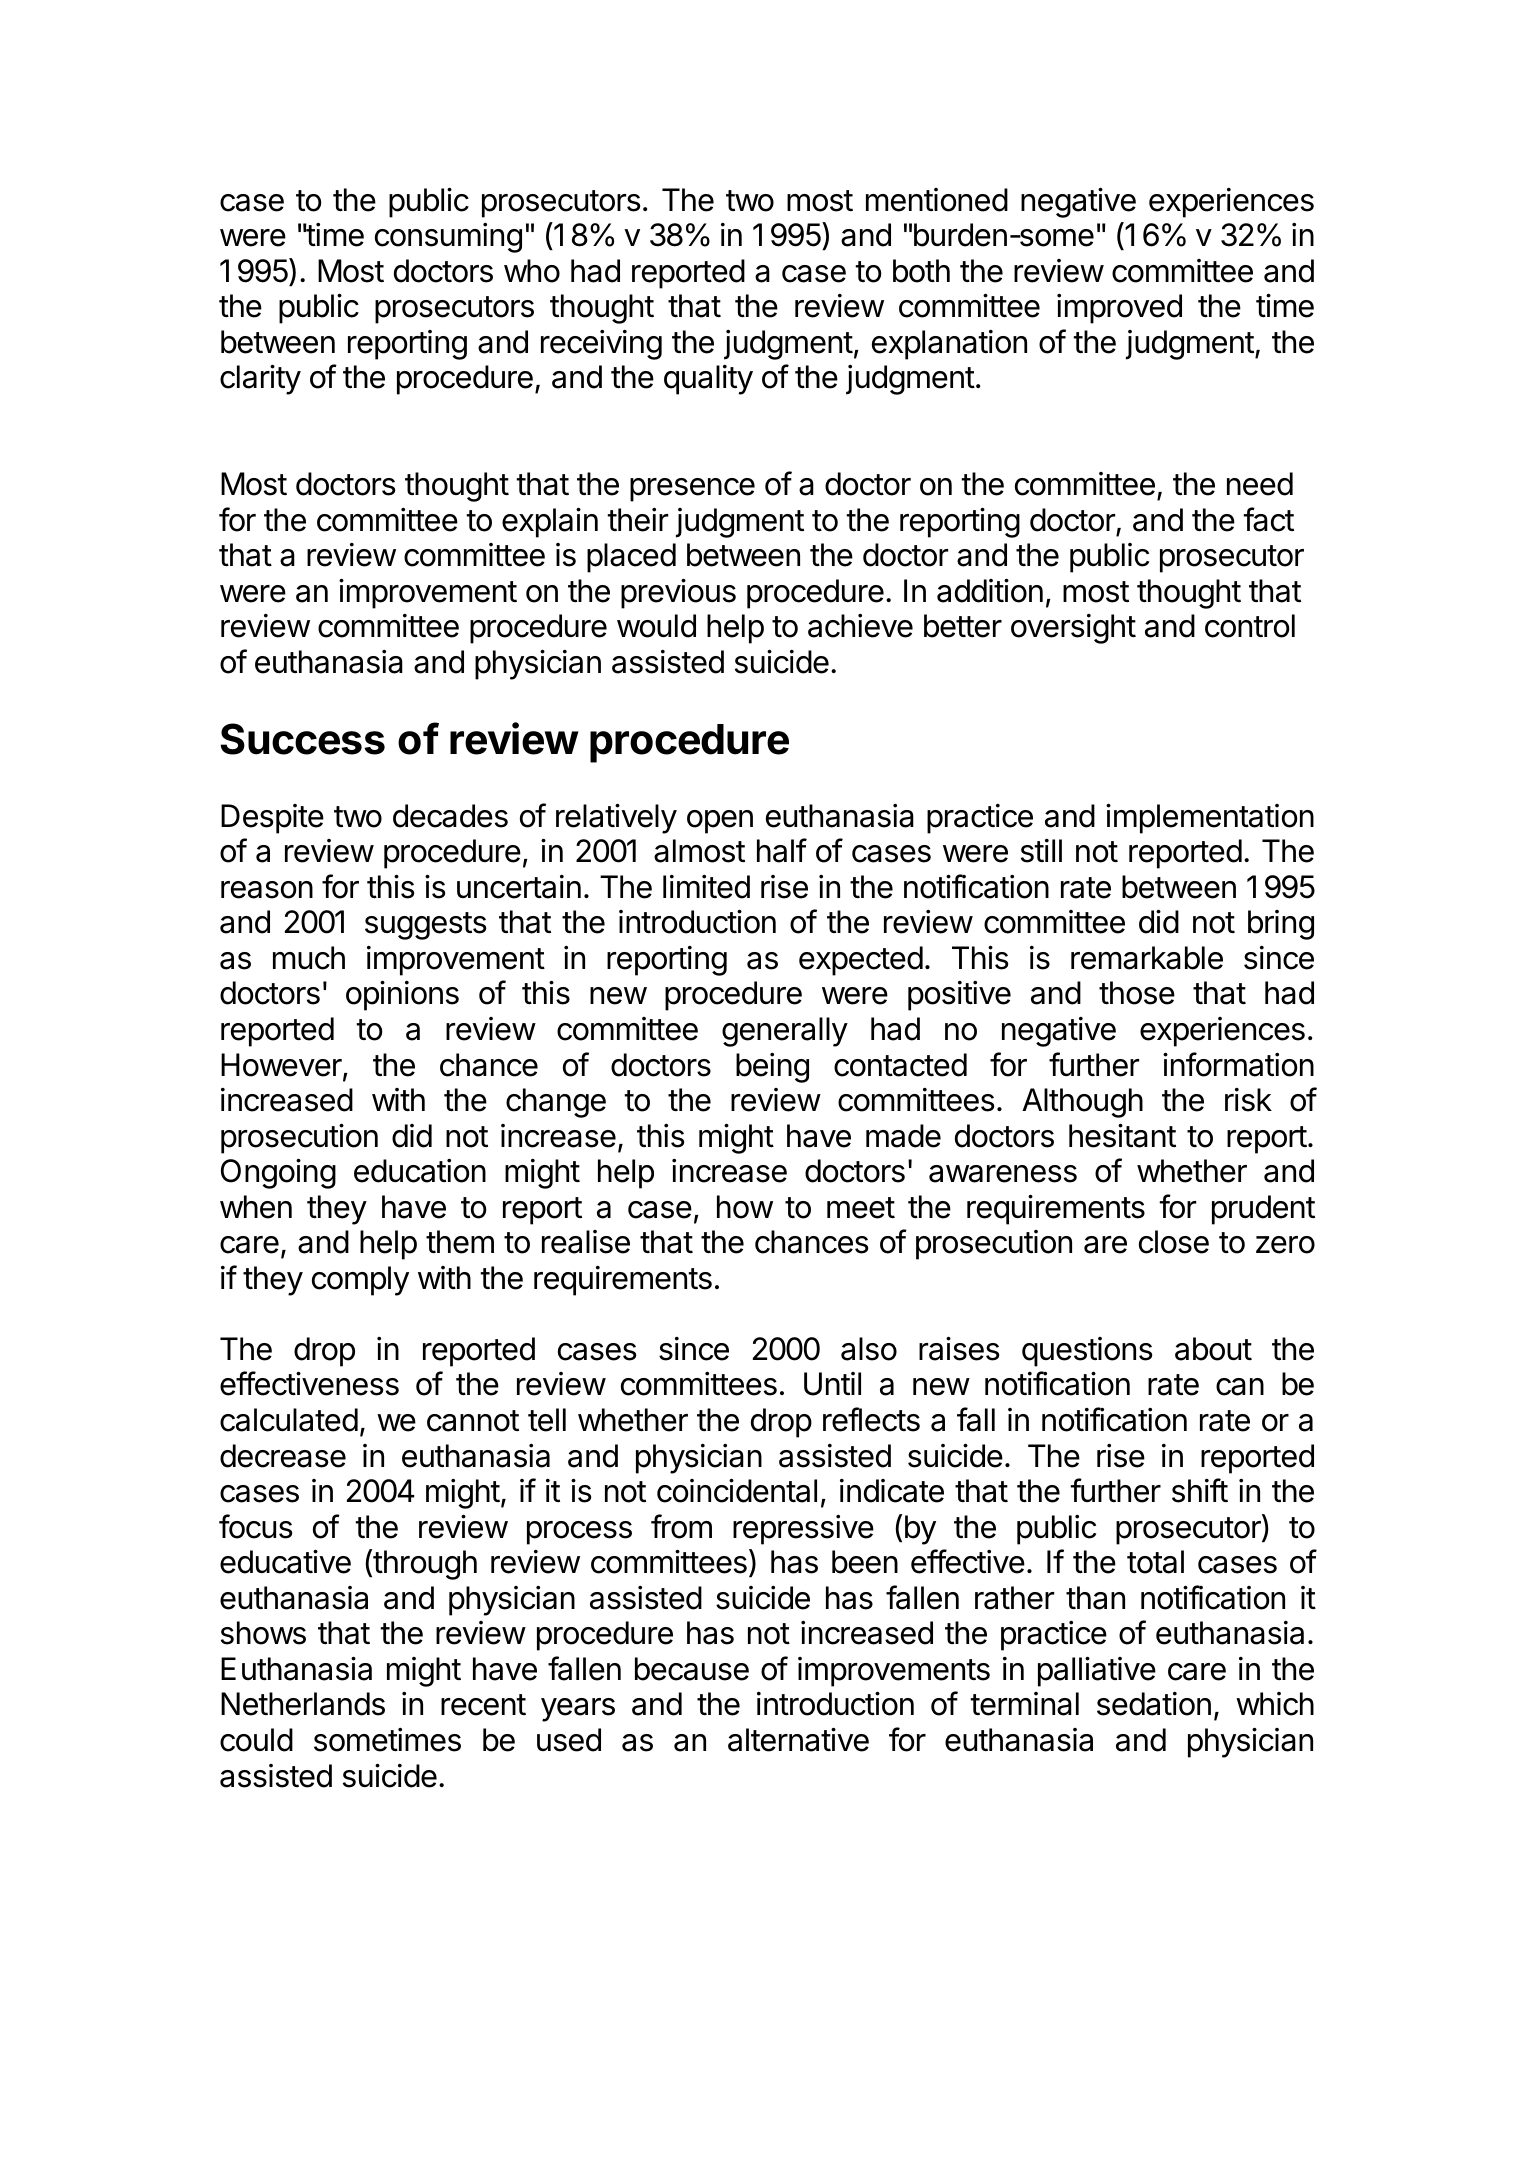 This document has height=2169, width=1533. Describe the element at coordinates (1174, 1242) in the document. I see `close` at that location.
